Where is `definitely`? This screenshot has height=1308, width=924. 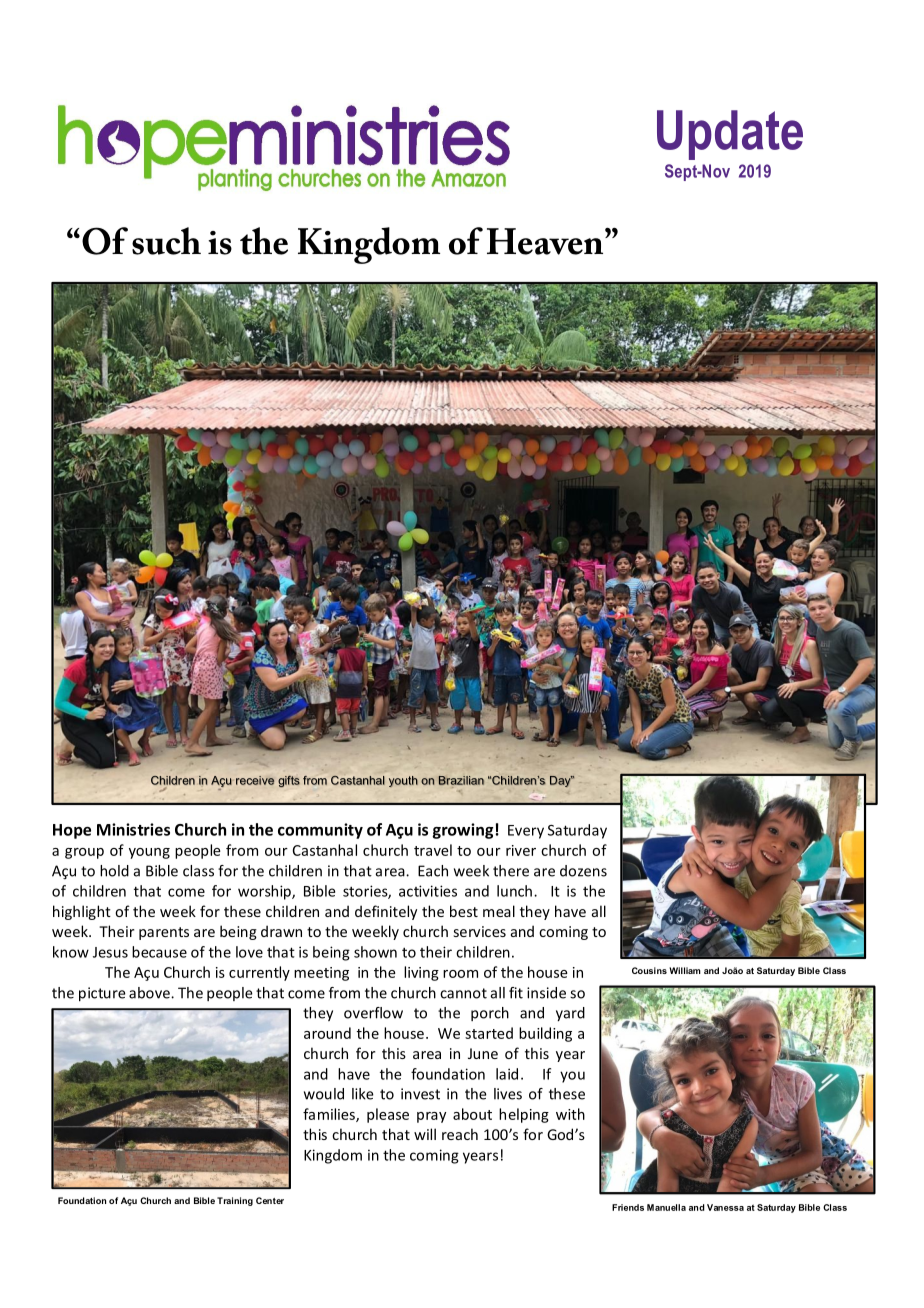
definitely is located at coordinates (386, 912).
